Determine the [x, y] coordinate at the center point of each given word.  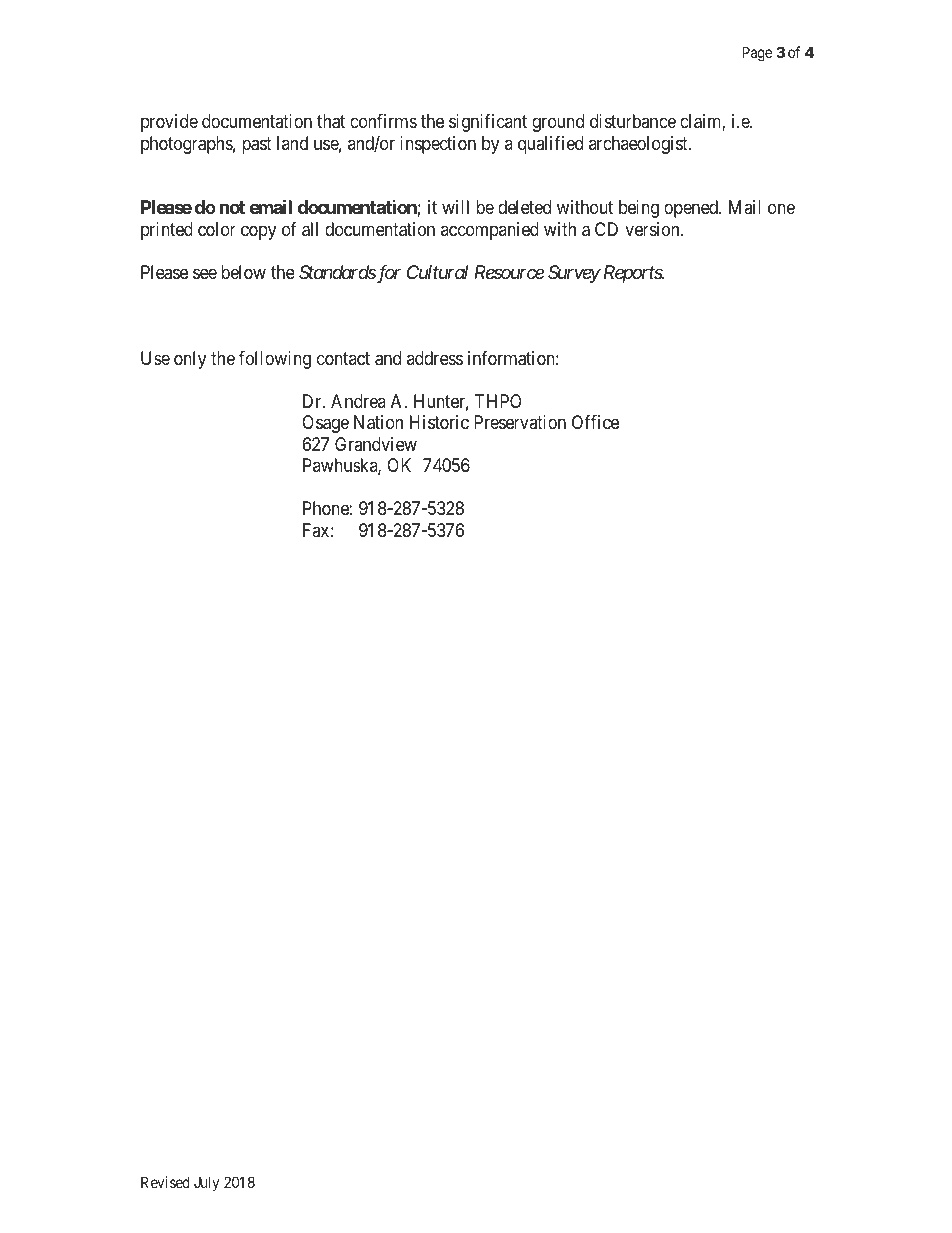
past [257, 145]
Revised [165, 1182]
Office [595, 422]
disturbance [633, 121]
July [206, 1183]
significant [488, 123]
